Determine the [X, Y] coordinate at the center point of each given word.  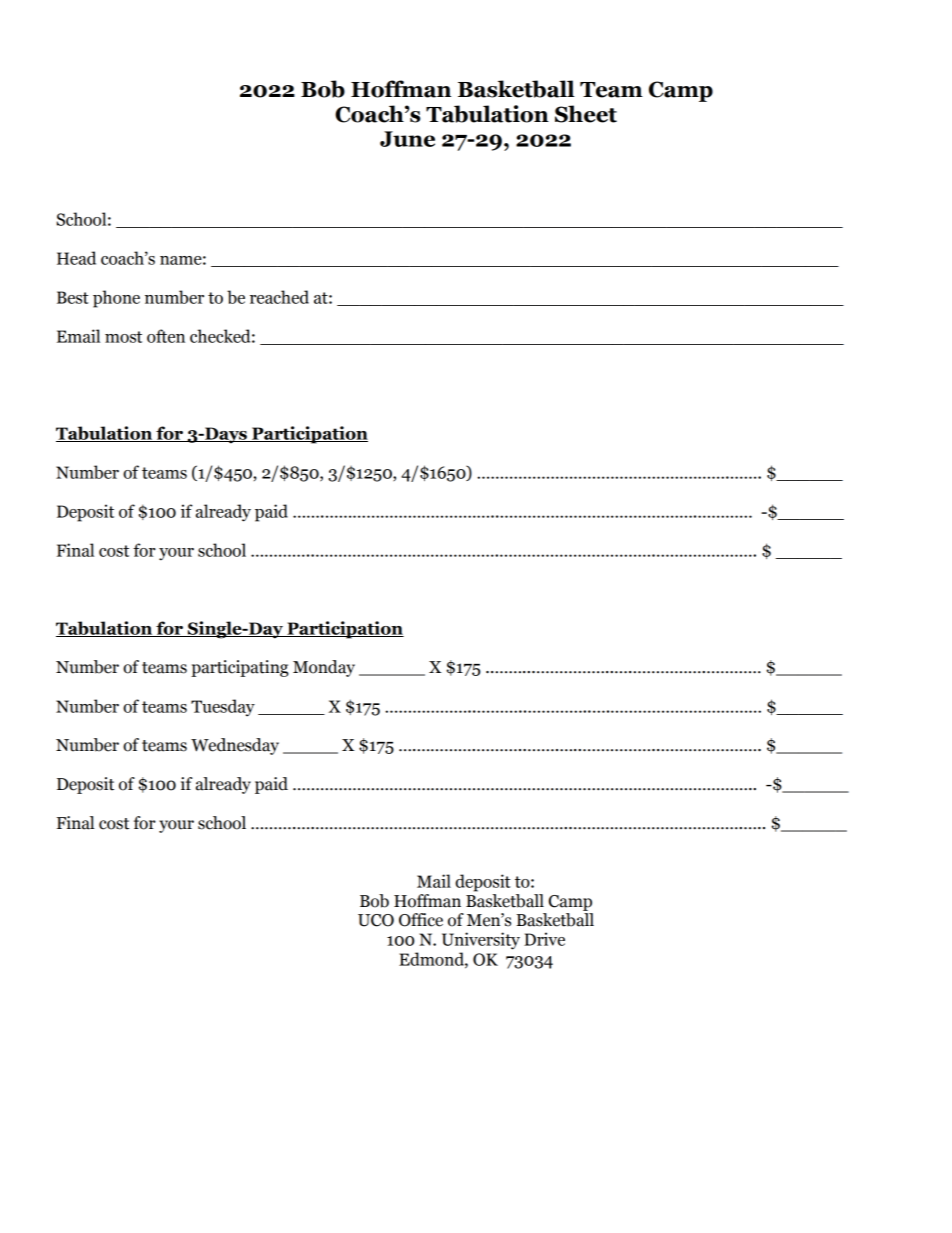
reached [279, 297]
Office [421, 920]
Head [76, 258]
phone [116, 299]
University [481, 941]
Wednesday [235, 746]
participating [240, 668]
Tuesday [223, 708]
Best [72, 297]
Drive [544, 939]
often [166, 336]
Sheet [586, 114]
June [407, 139]
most [123, 337]
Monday [324, 668]
